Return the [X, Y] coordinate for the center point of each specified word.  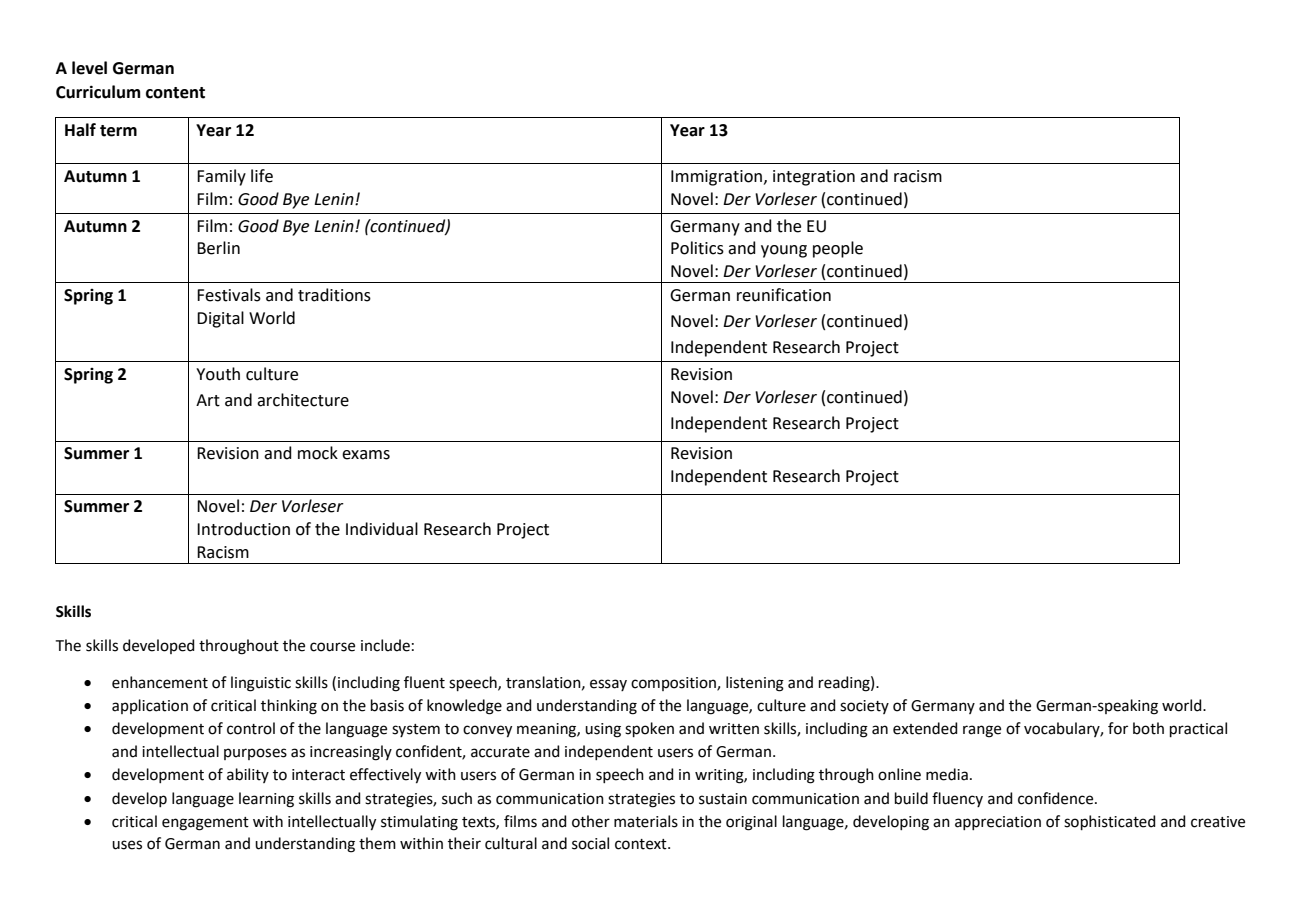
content [175, 93]
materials [646, 821]
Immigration [718, 178]
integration [814, 178]
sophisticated [1110, 822]
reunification [784, 295]
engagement [205, 824]
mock [318, 453]
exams [366, 455]
